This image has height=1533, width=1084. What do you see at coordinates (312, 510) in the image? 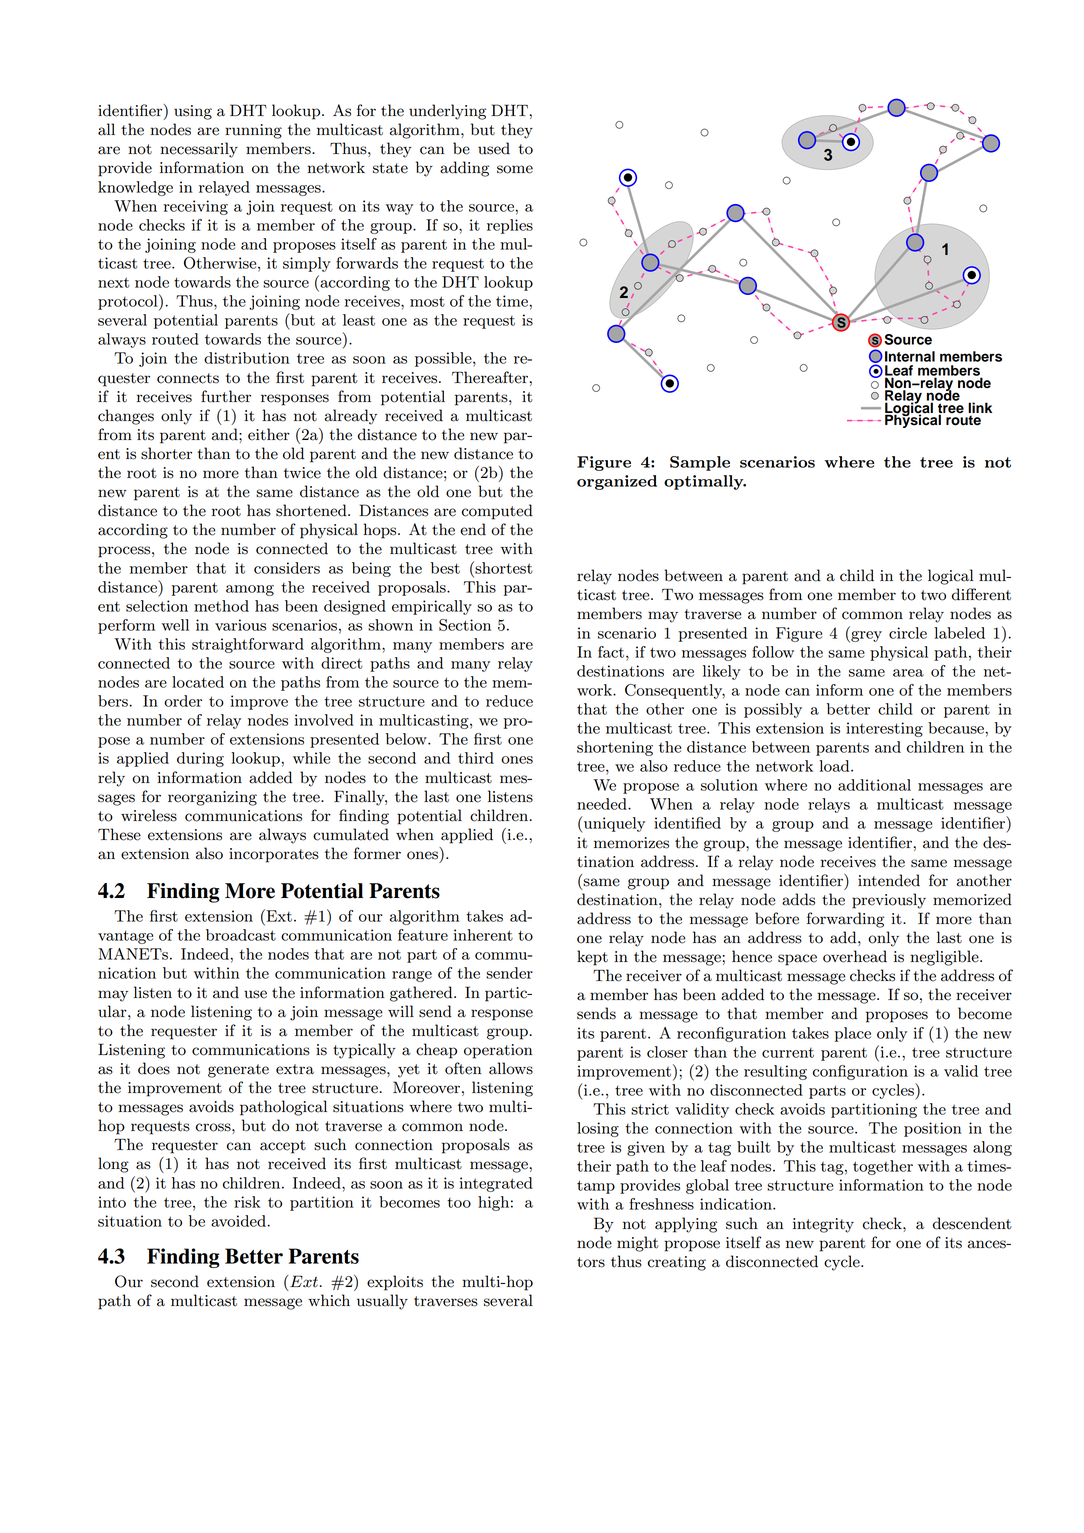
I see `shortened` at bounding box center [312, 510].
